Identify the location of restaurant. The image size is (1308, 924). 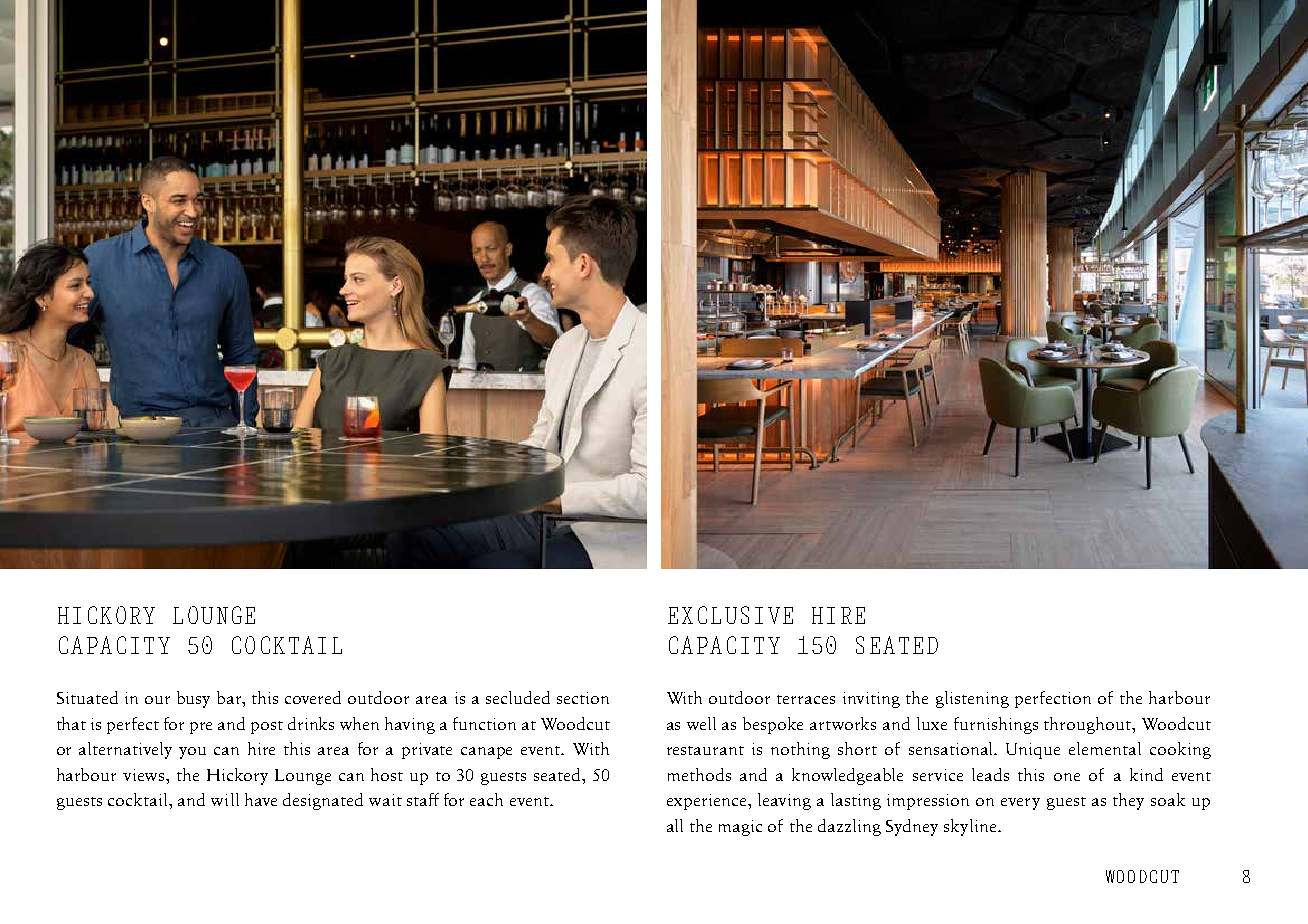
(705, 750).
